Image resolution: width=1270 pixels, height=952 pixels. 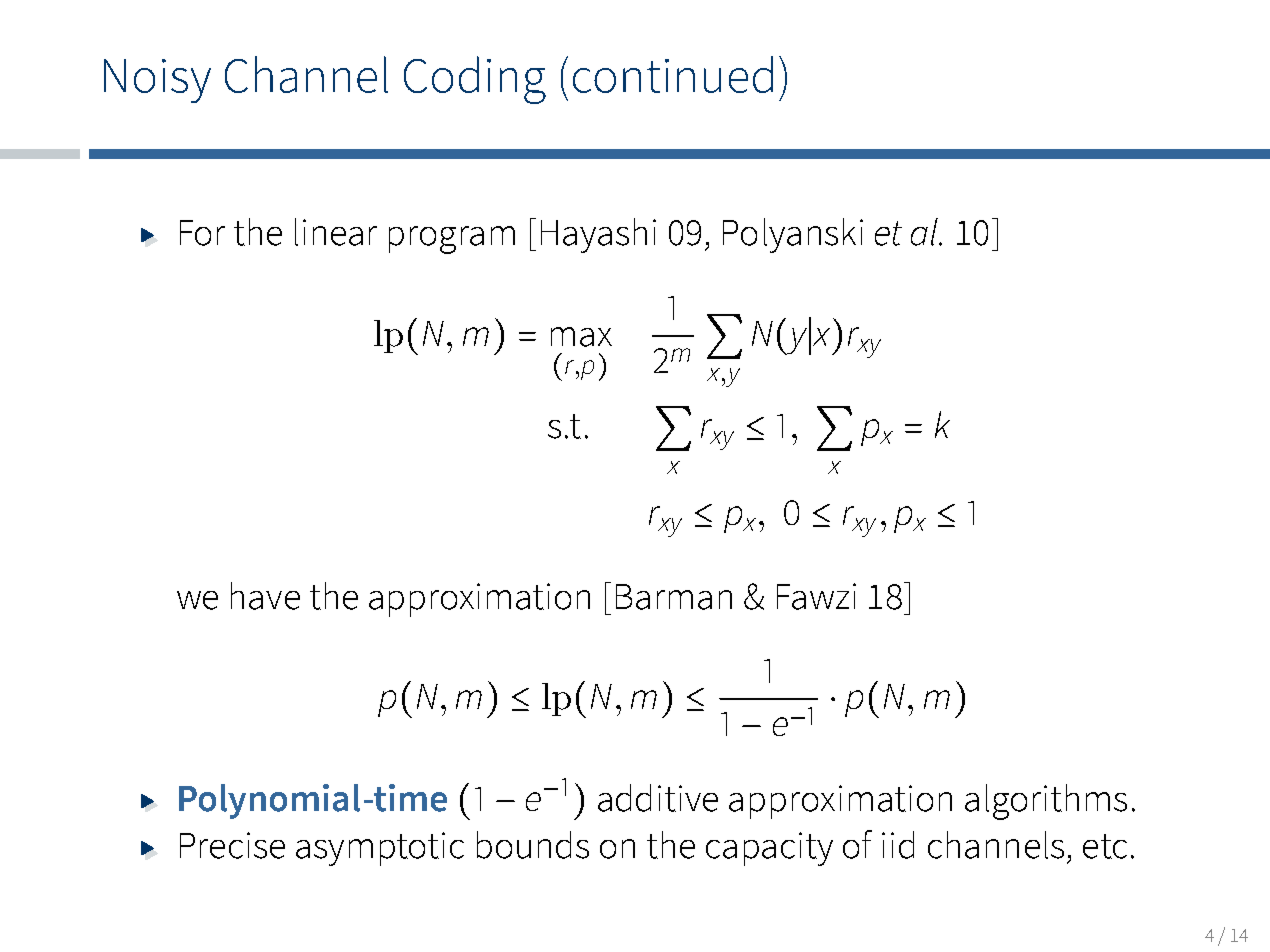 What do you see at coordinates (1046, 802) in the screenshot?
I see `algorithms` at bounding box center [1046, 802].
